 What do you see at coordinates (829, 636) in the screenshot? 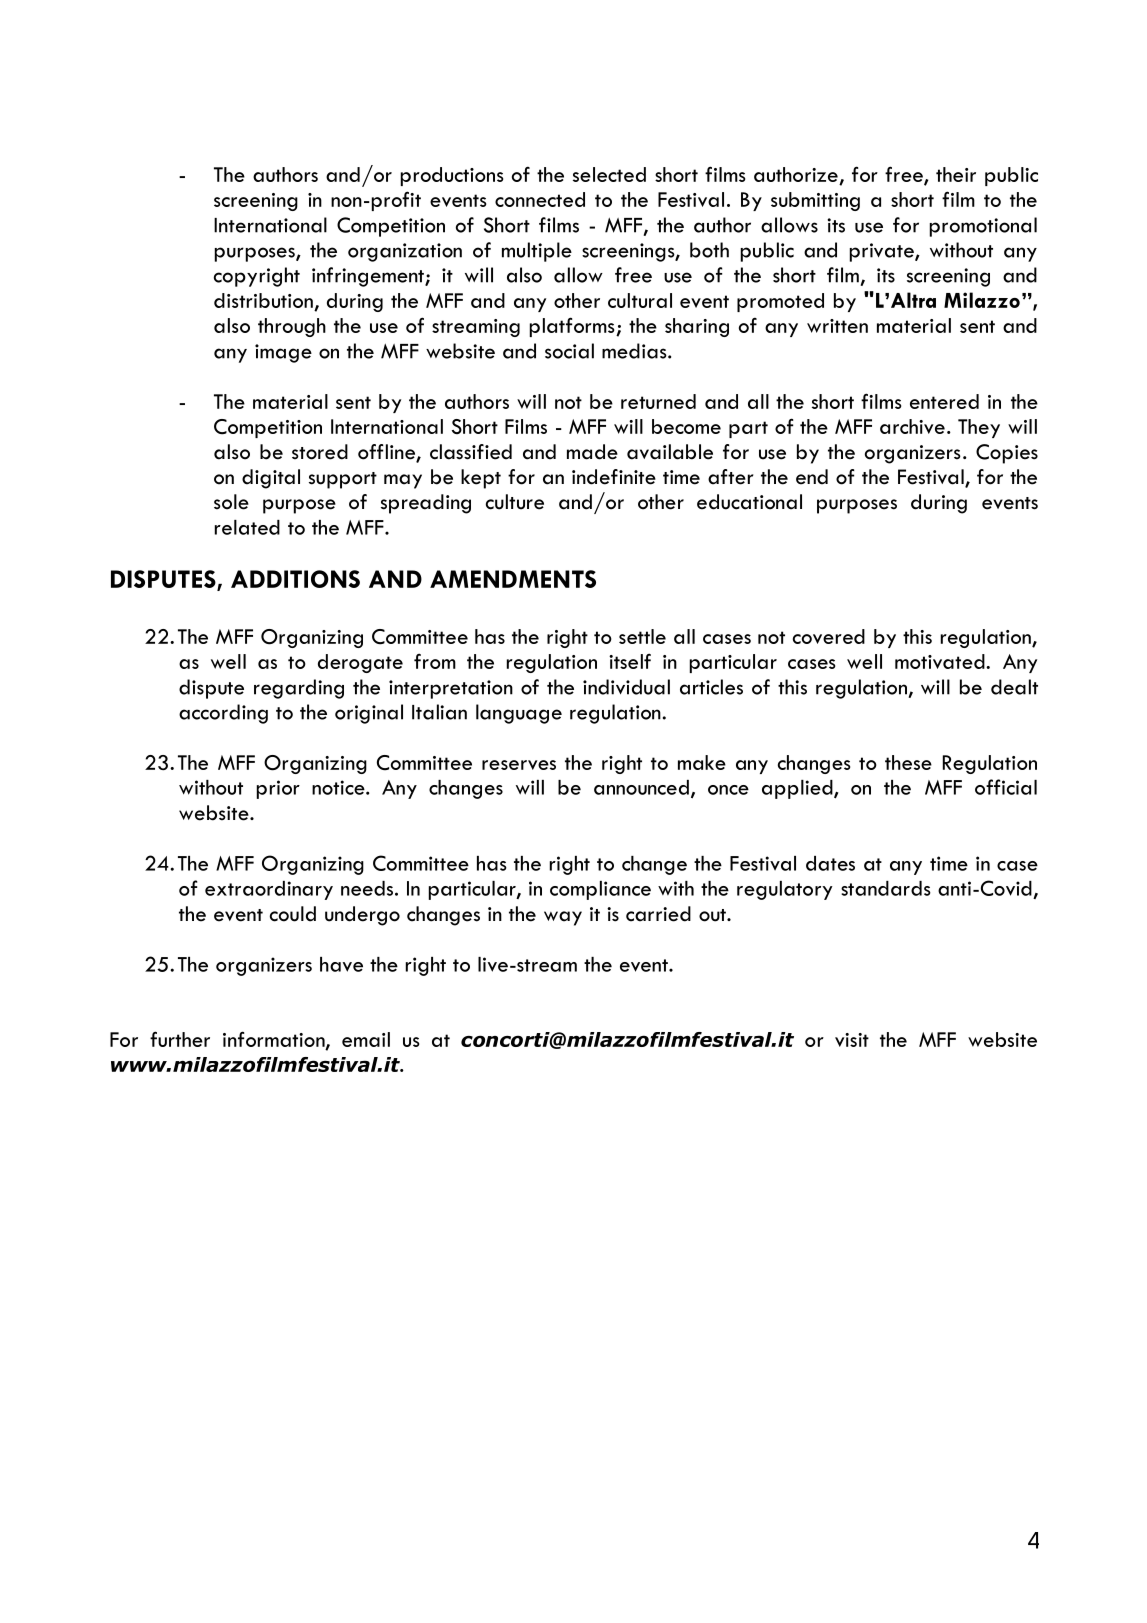
I see `covered` at bounding box center [829, 636].
